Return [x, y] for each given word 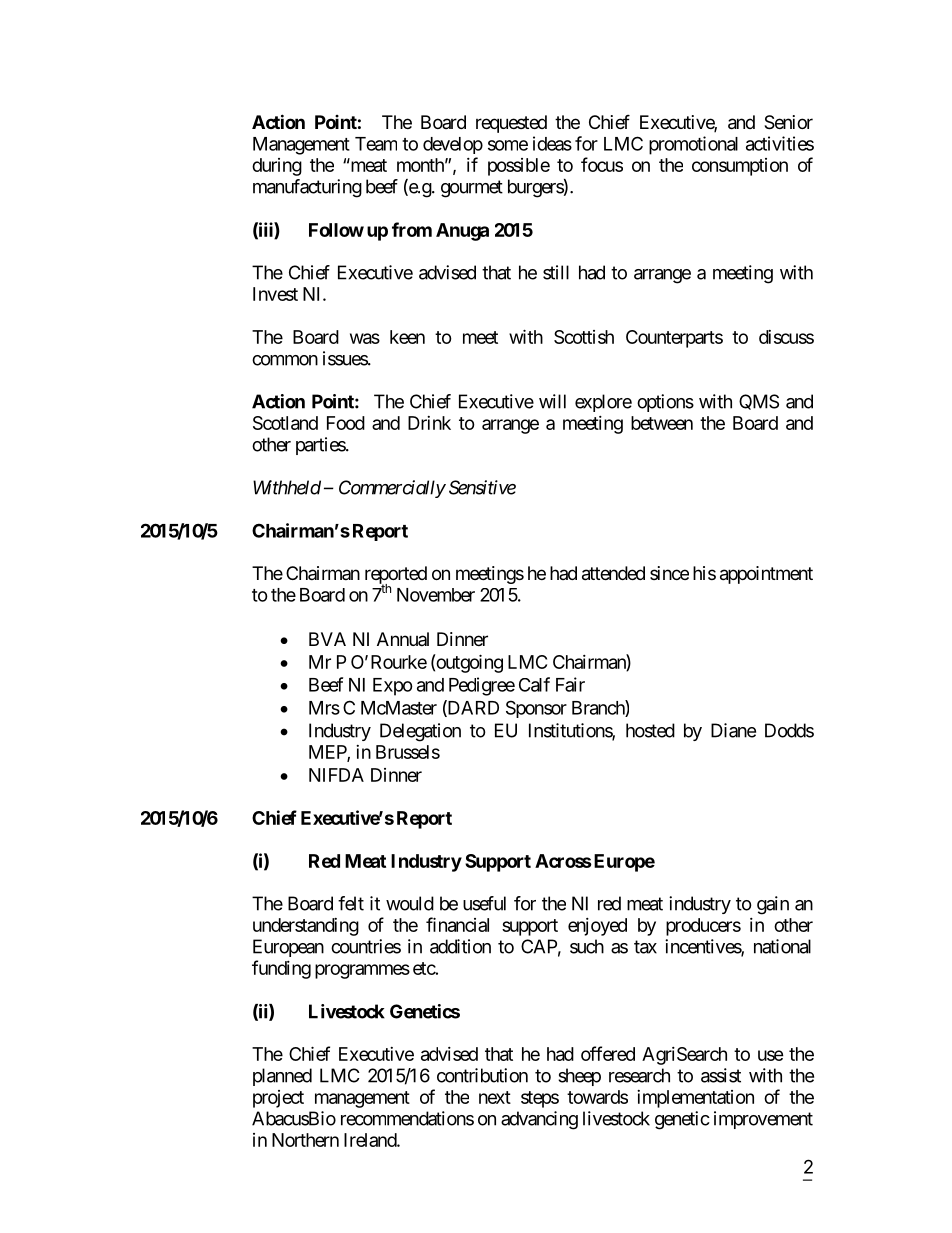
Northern [305, 1140]
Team [376, 144]
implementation [695, 1099]
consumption [740, 167]
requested [511, 124]
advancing [539, 1120]
